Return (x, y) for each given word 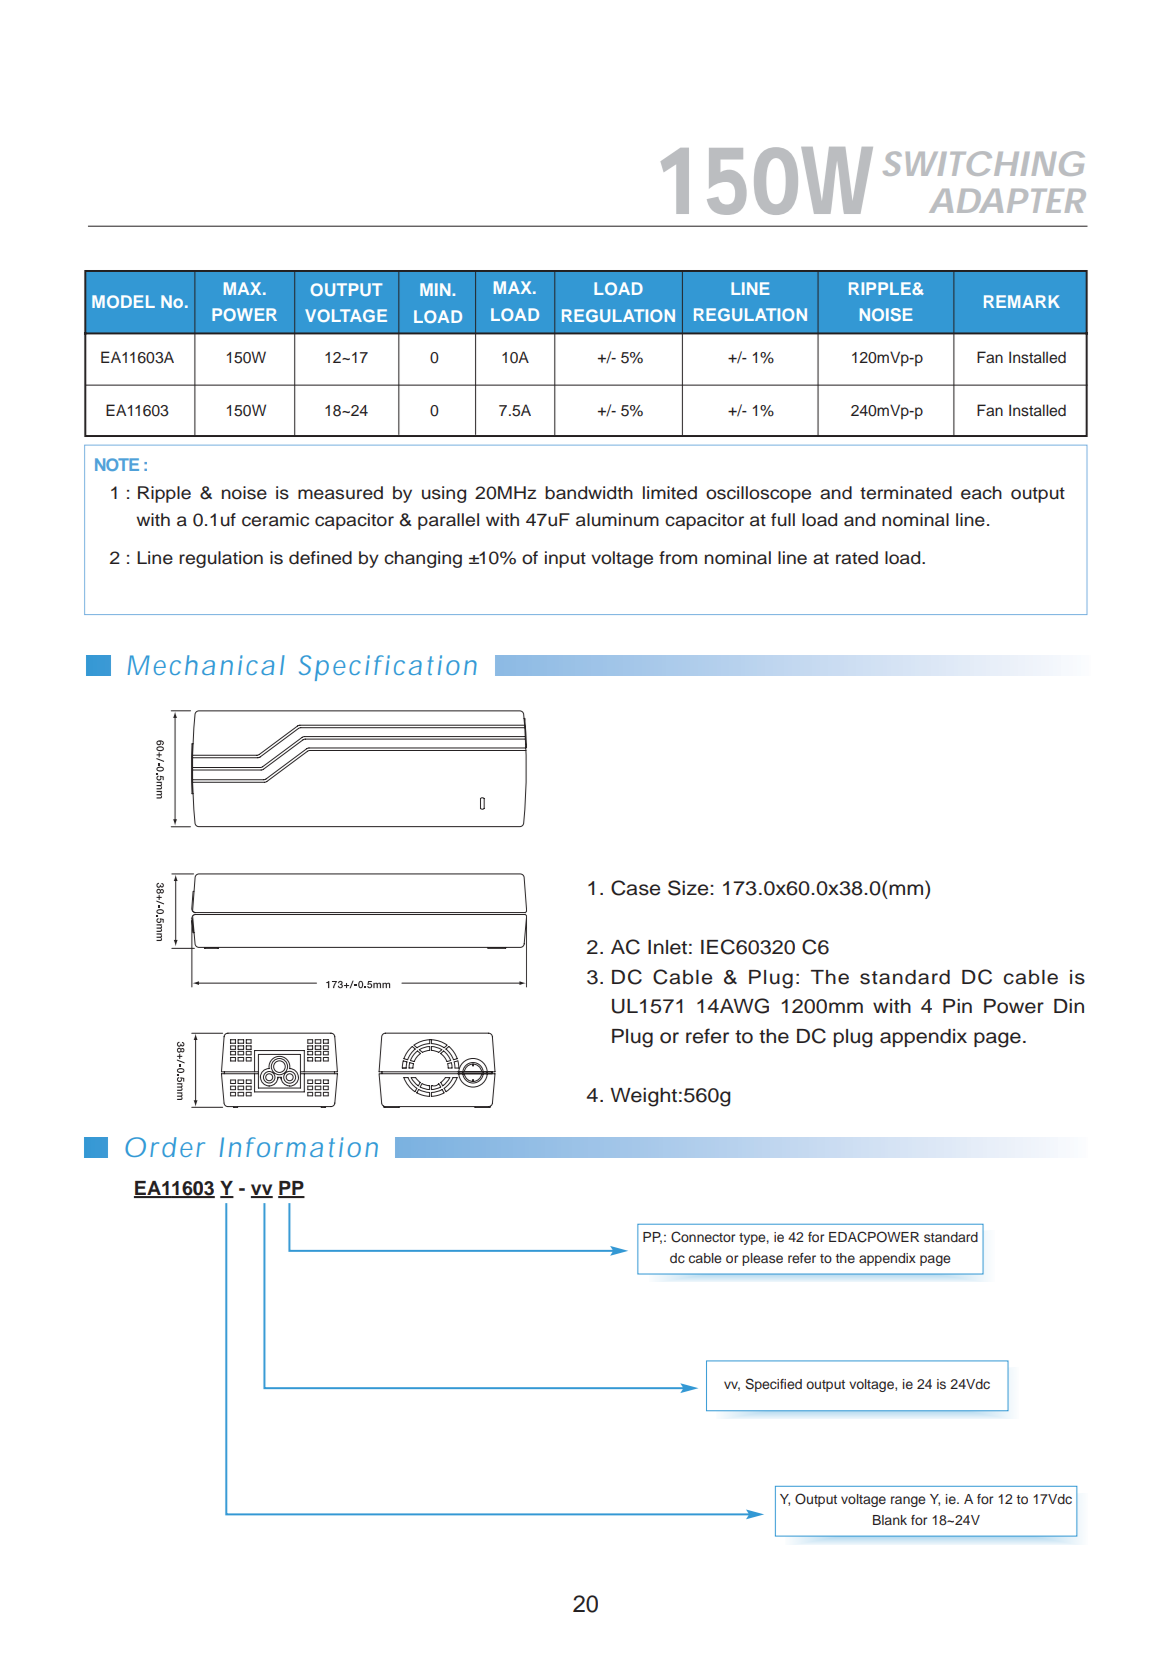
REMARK (1022, 301)
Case (635, 888)
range (908, 1501)
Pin (957, 1006)
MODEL (123, 301)
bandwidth (589, 493)
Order (165, 1147)
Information (299, 1147)
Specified (773, 1385)
